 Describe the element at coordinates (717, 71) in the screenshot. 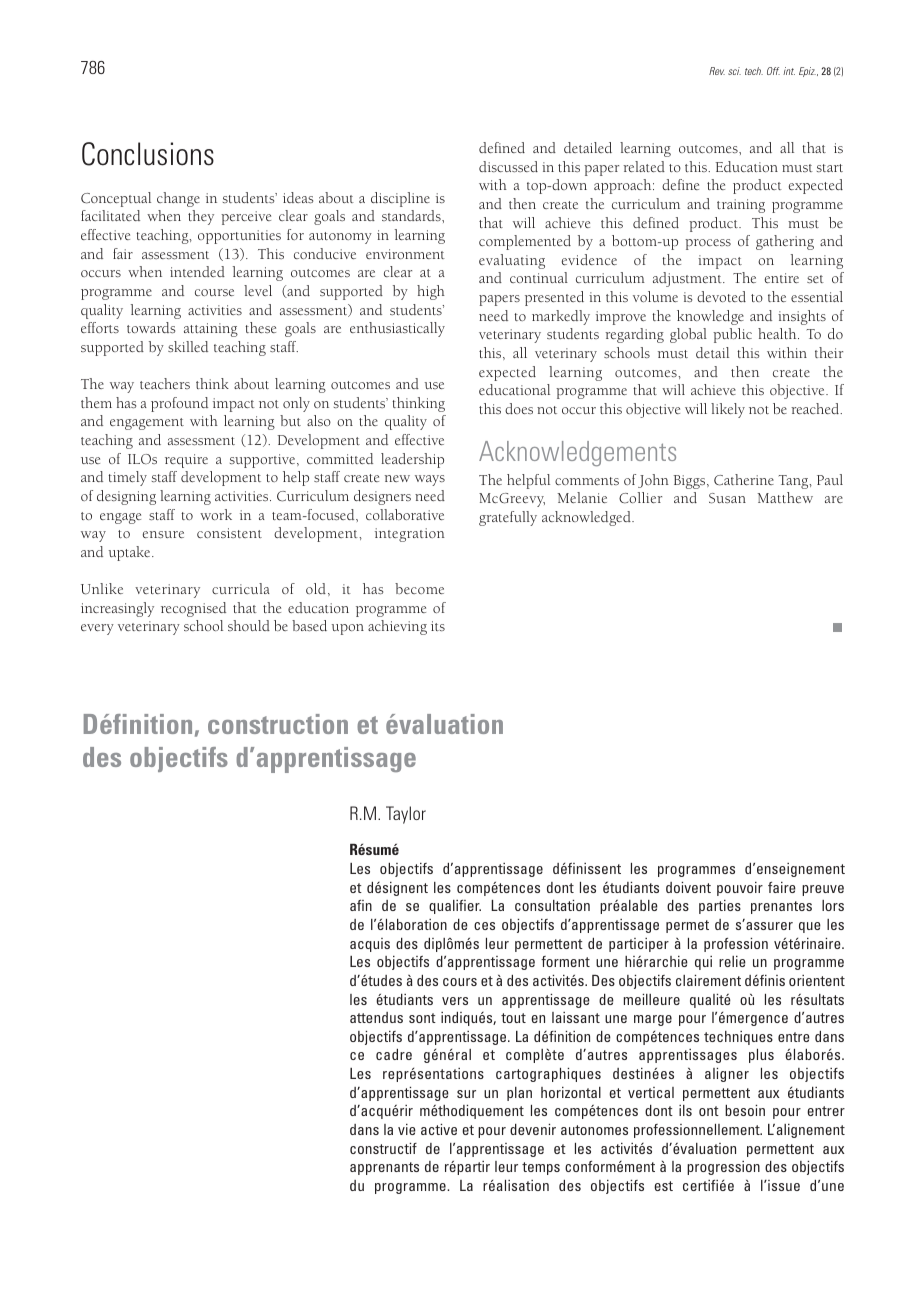

I see `Rev` at that location.
